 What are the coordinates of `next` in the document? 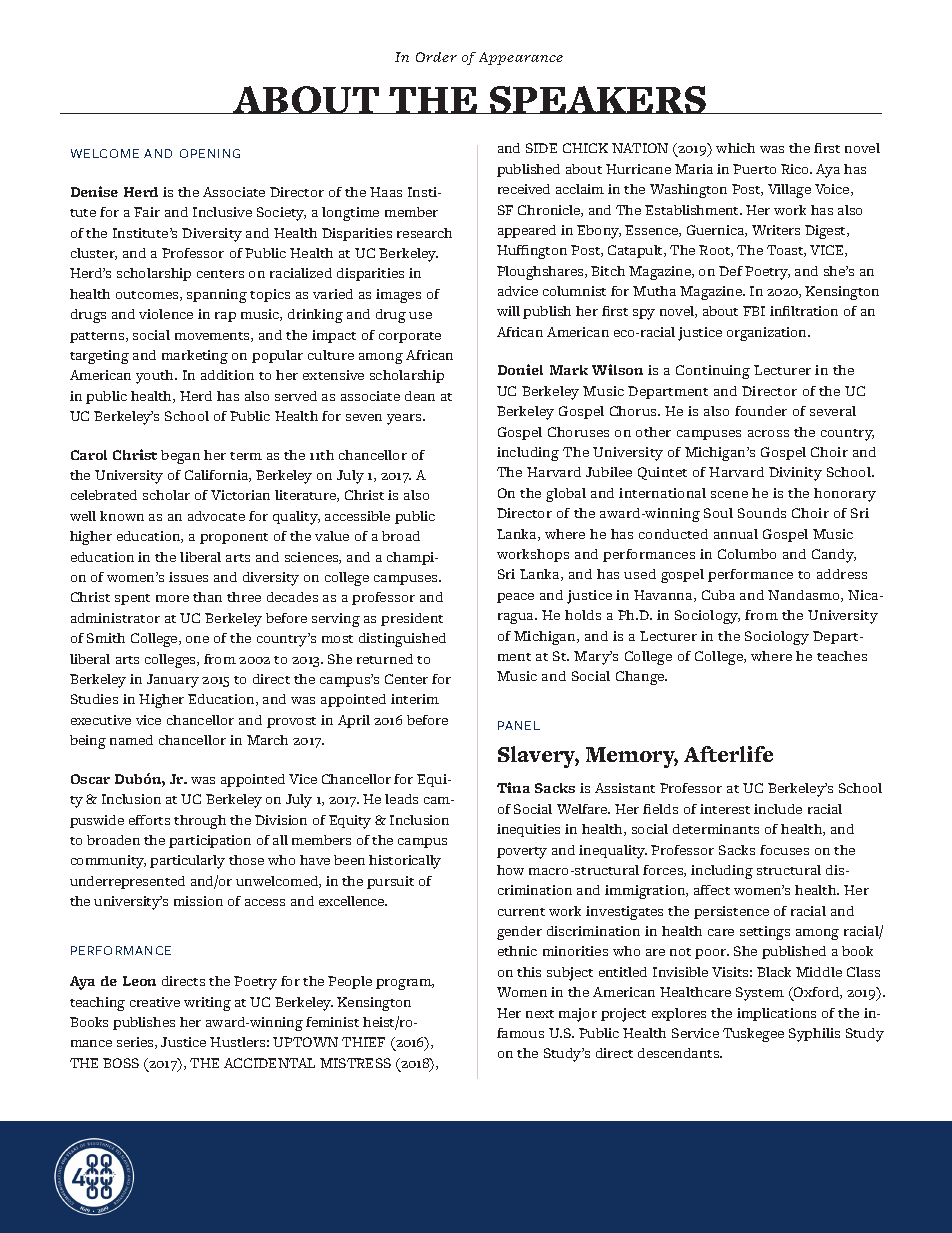 It's located at (540, 1014).
